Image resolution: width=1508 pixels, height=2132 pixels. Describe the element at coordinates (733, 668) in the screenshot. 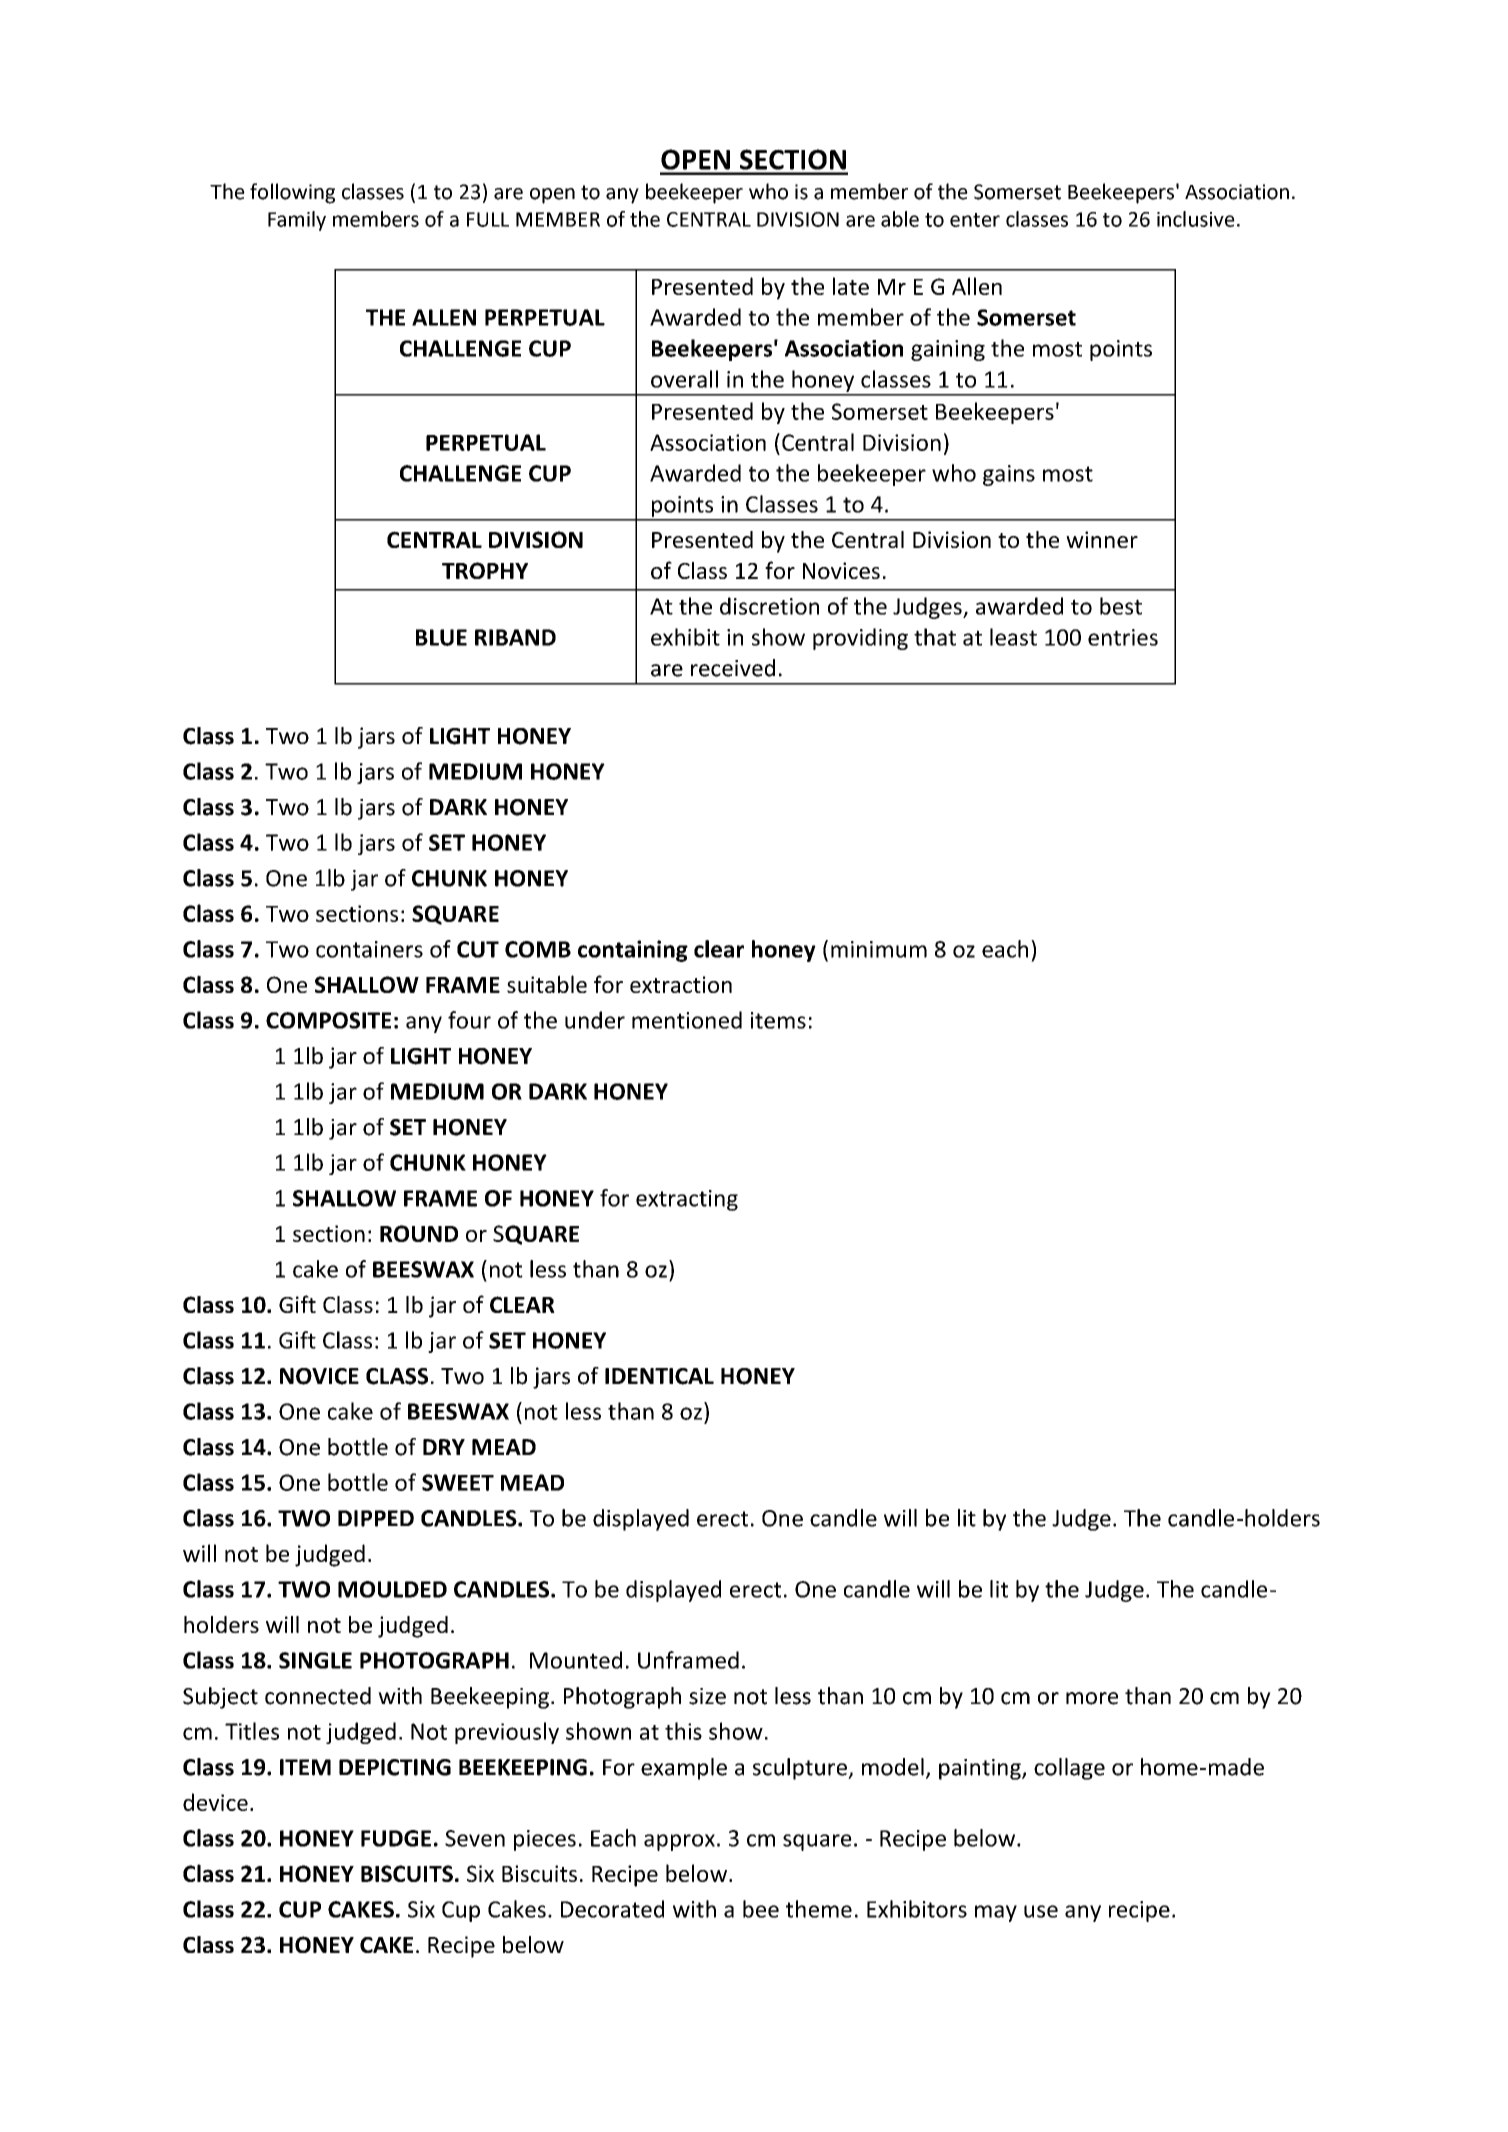

I see `received` at that location.
